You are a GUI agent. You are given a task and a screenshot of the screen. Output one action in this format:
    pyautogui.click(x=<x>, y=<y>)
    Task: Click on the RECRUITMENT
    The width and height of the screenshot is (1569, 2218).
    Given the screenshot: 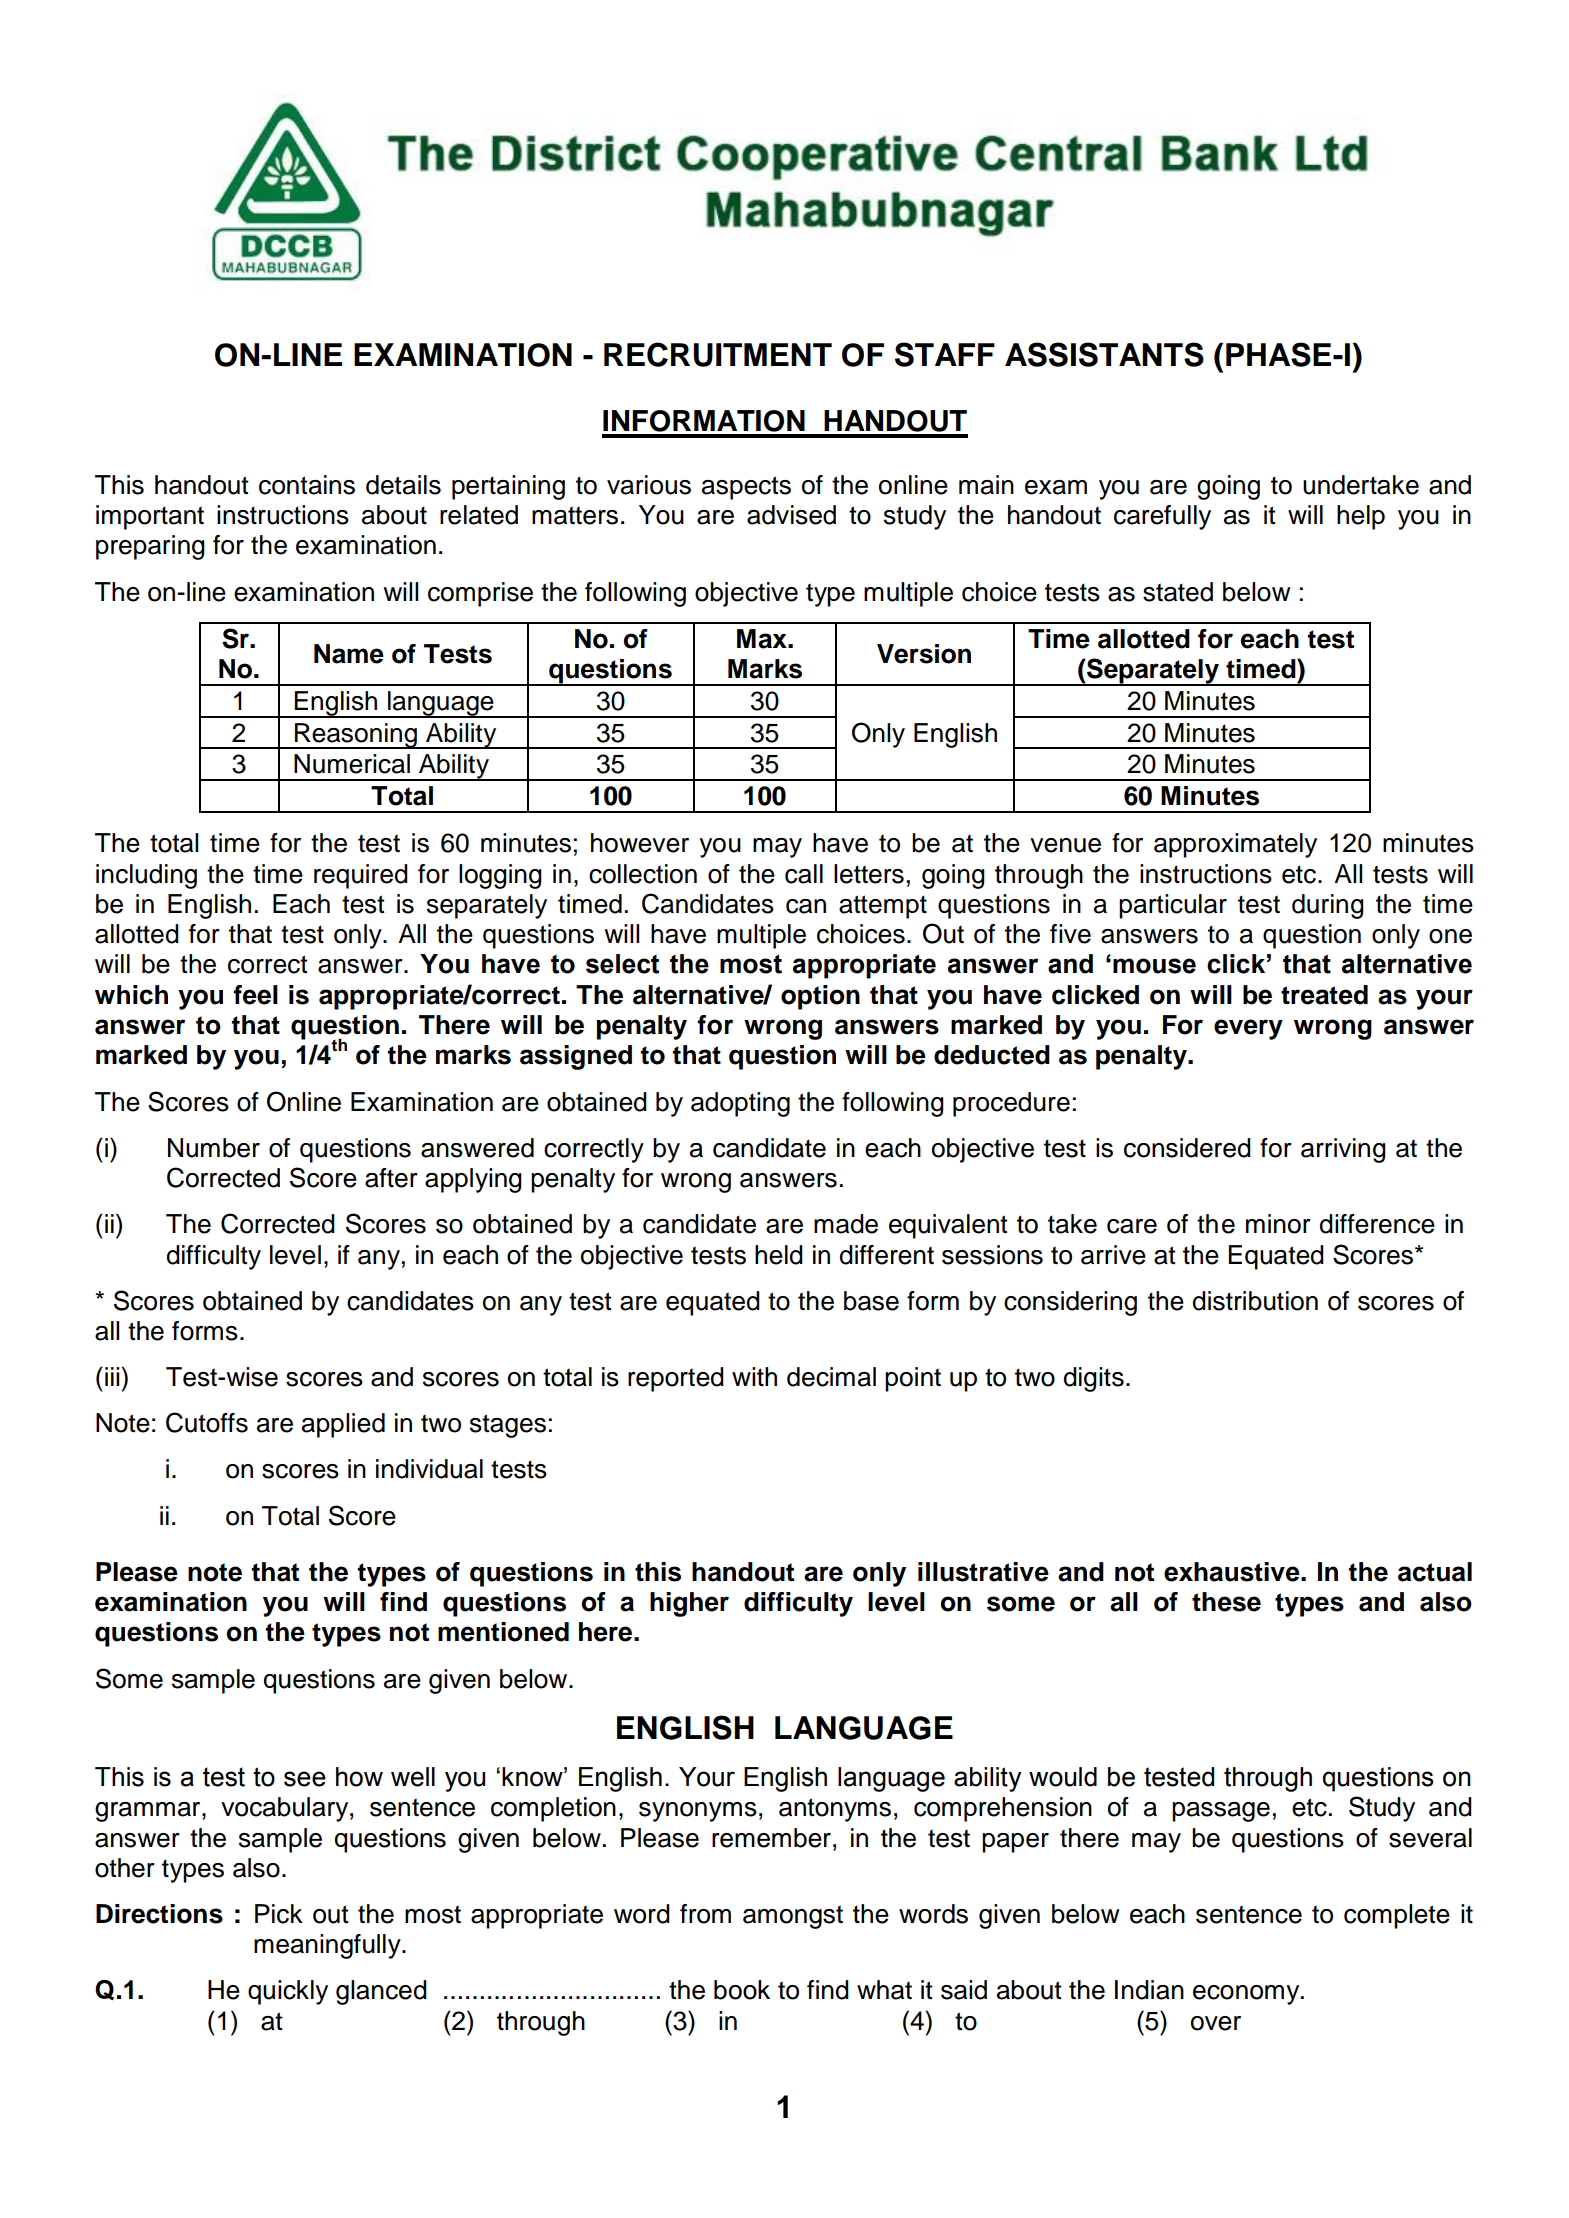 What is the action you would take?
    pyautogui.click(x=718, y=354)
